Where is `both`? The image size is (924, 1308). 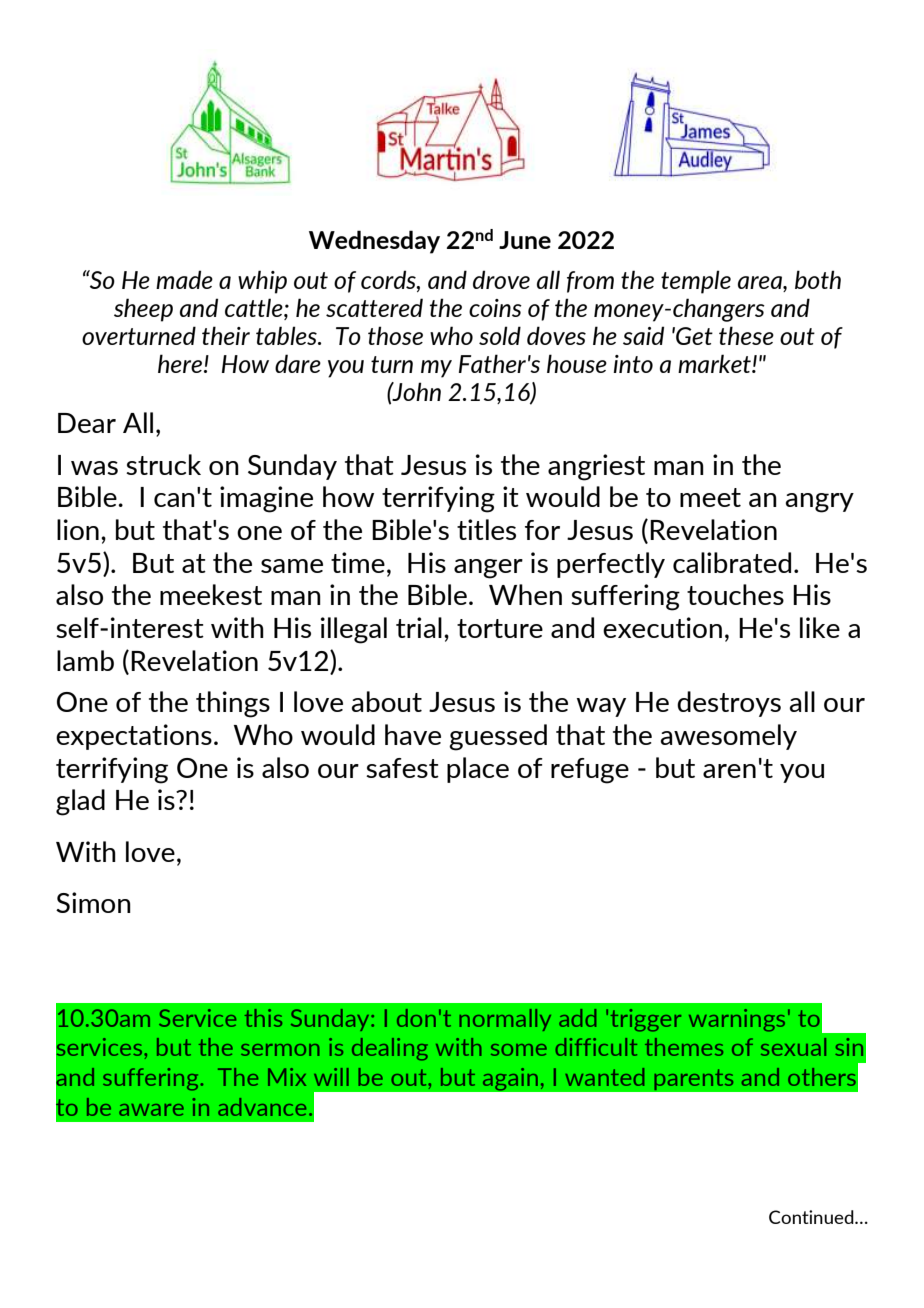
both is located at coordinates (818, 279).
